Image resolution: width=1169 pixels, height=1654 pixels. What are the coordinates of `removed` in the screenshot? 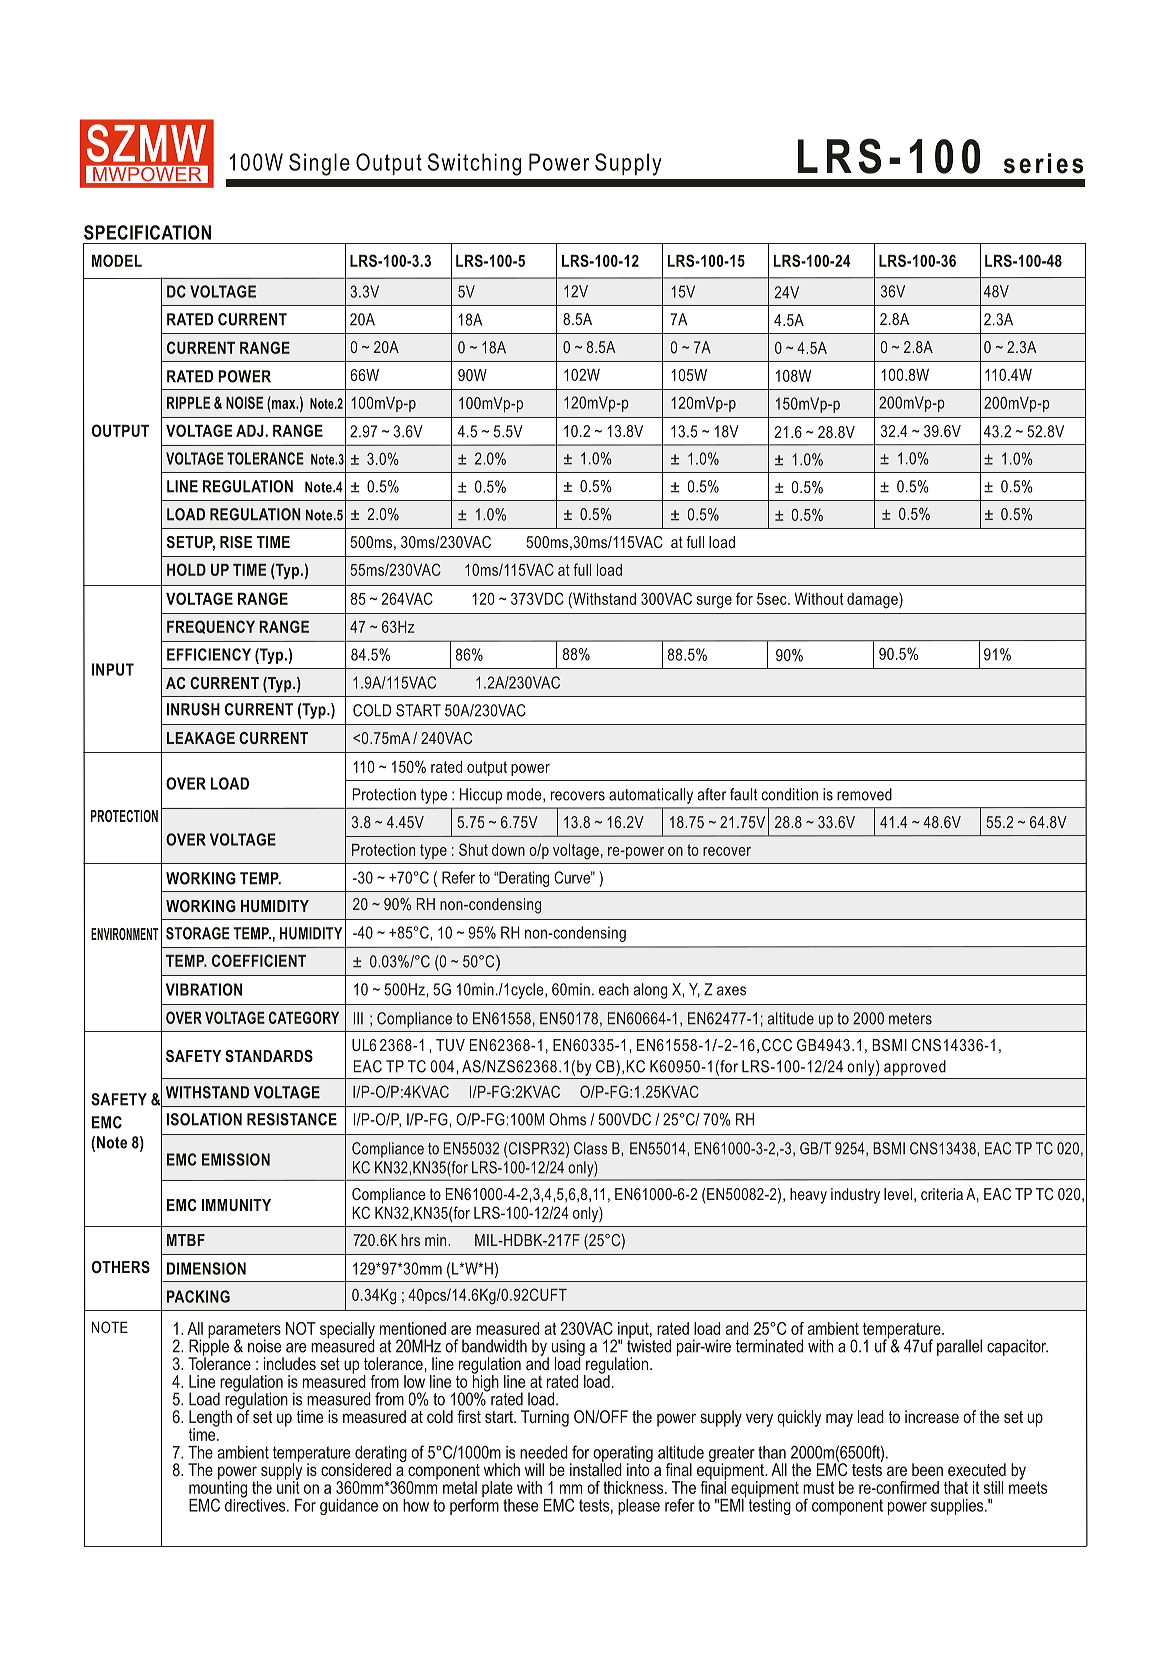 It's located at (864, 794).
